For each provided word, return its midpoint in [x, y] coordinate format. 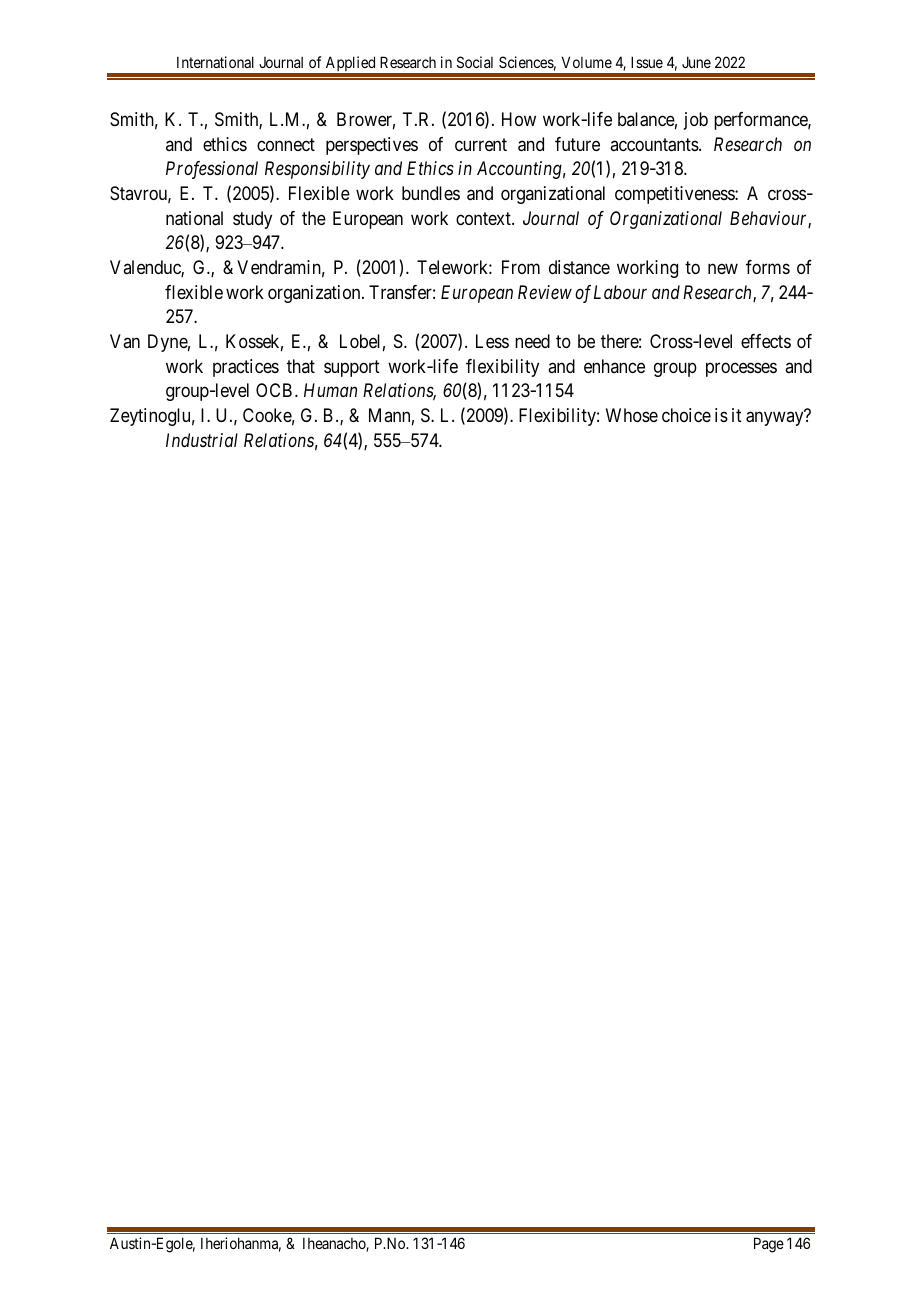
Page [769, 1245]
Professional [212, 170]
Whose [632, 415]
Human [330, 390]
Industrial [202, 440]
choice [686, 415]
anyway [776, 418]
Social [475, 62]
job [696, 121]
